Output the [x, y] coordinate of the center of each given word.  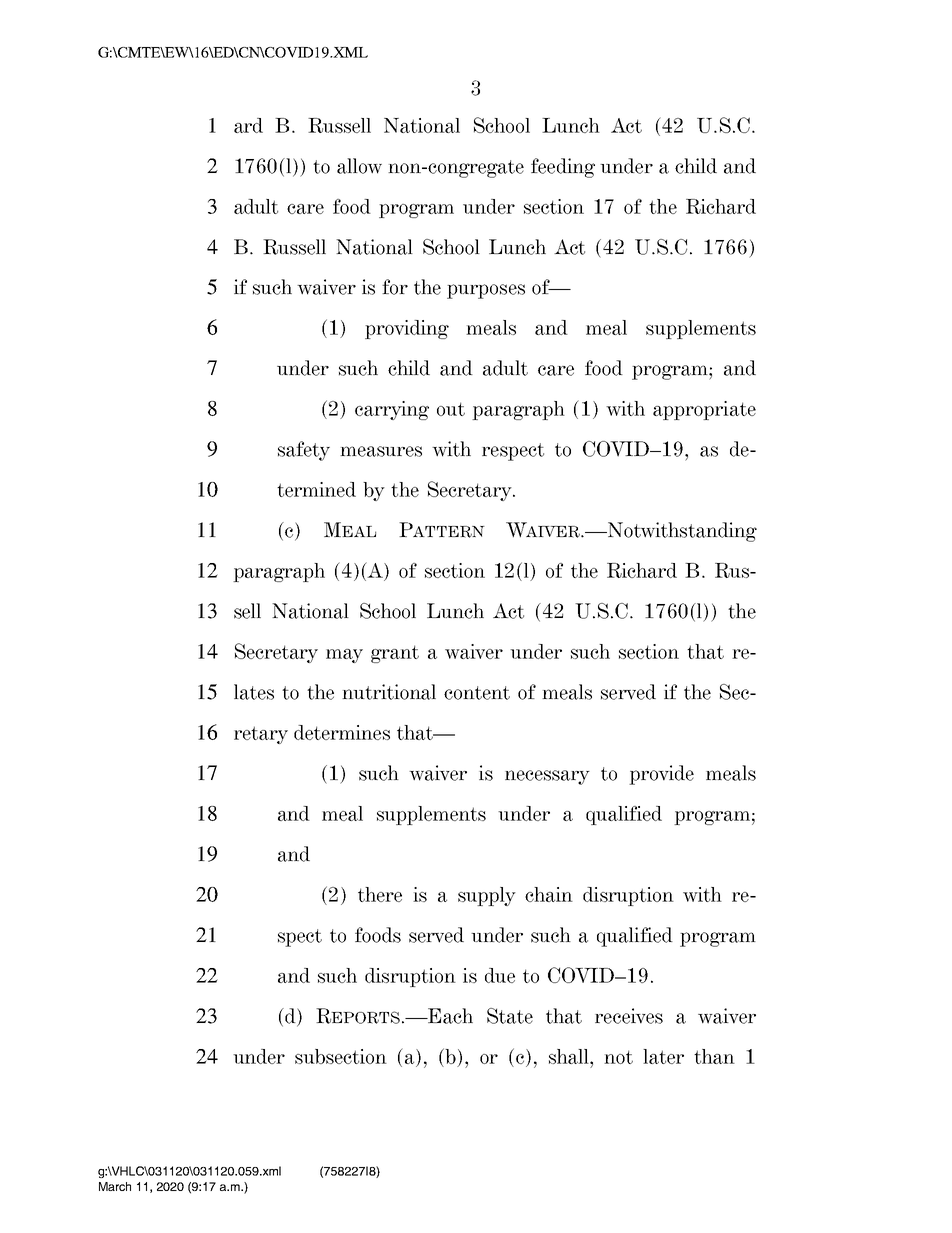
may [344, 656]
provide [661, 775]
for [395, 287]
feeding [563, 168]
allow [359, 166]
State [510, 1016]
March [115, 1186]
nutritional [389, 692]
